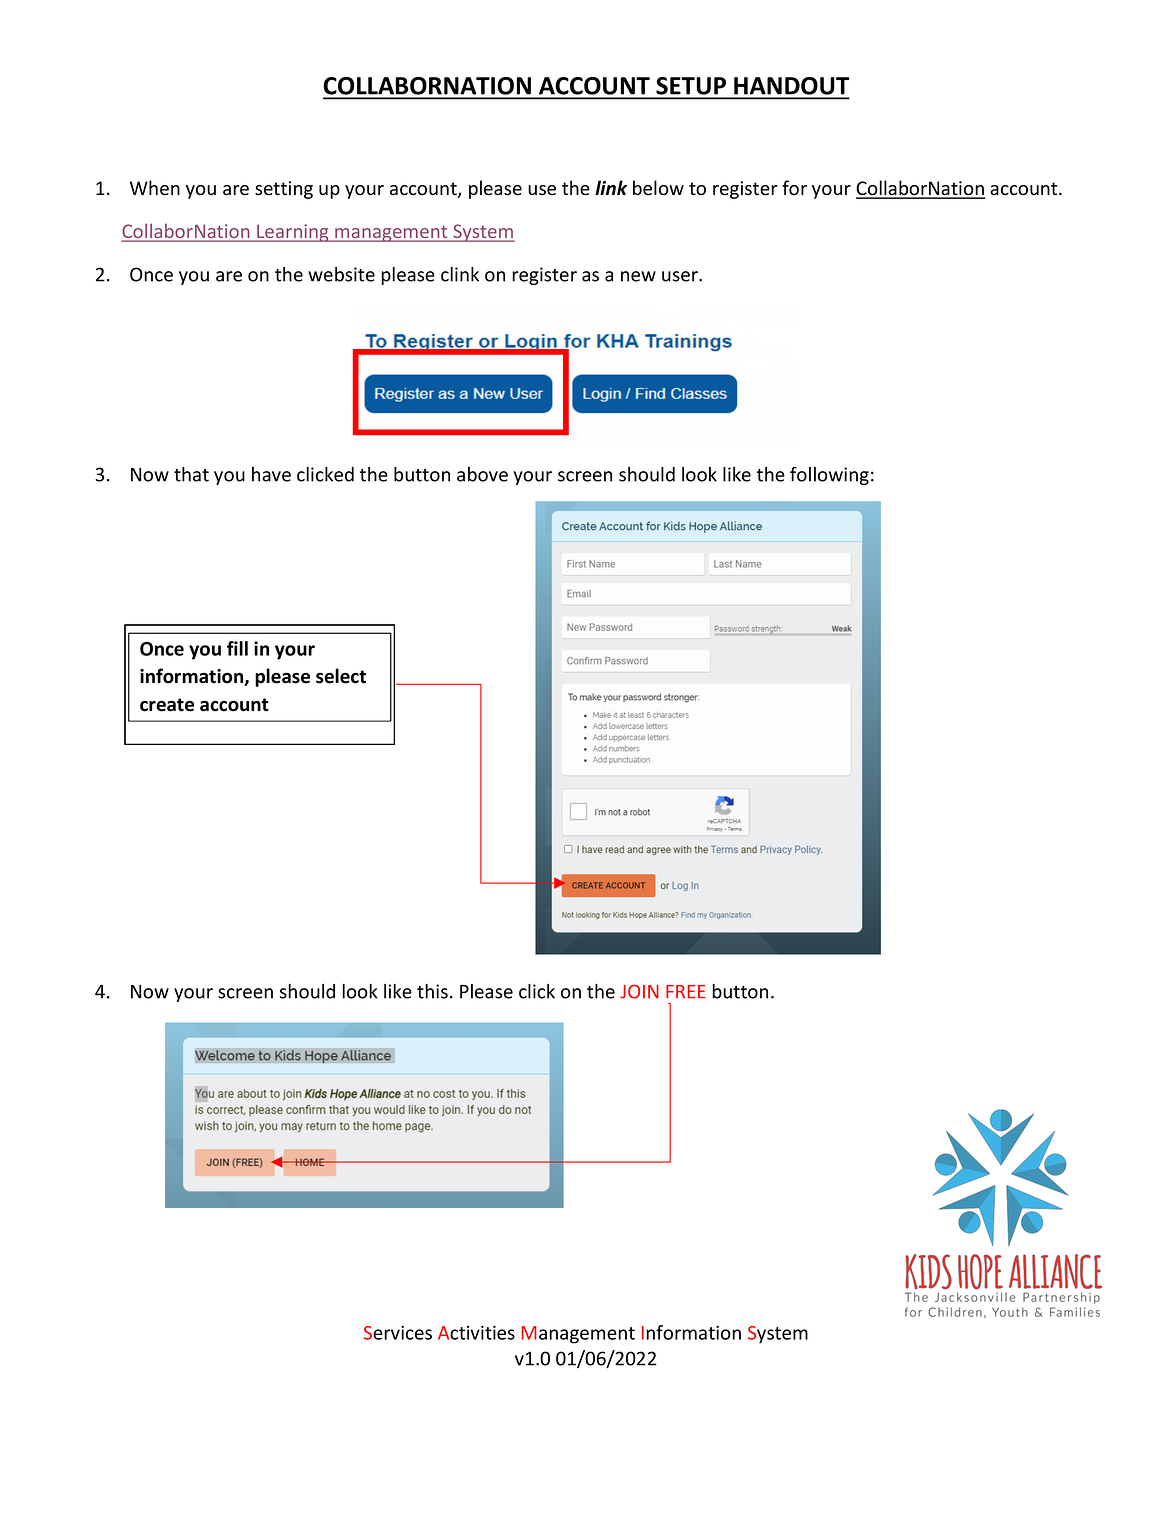  What do you see at coordinates (476, 1332) in the screenshot?
I see `Activities` at bounding box center [476, 1332].
